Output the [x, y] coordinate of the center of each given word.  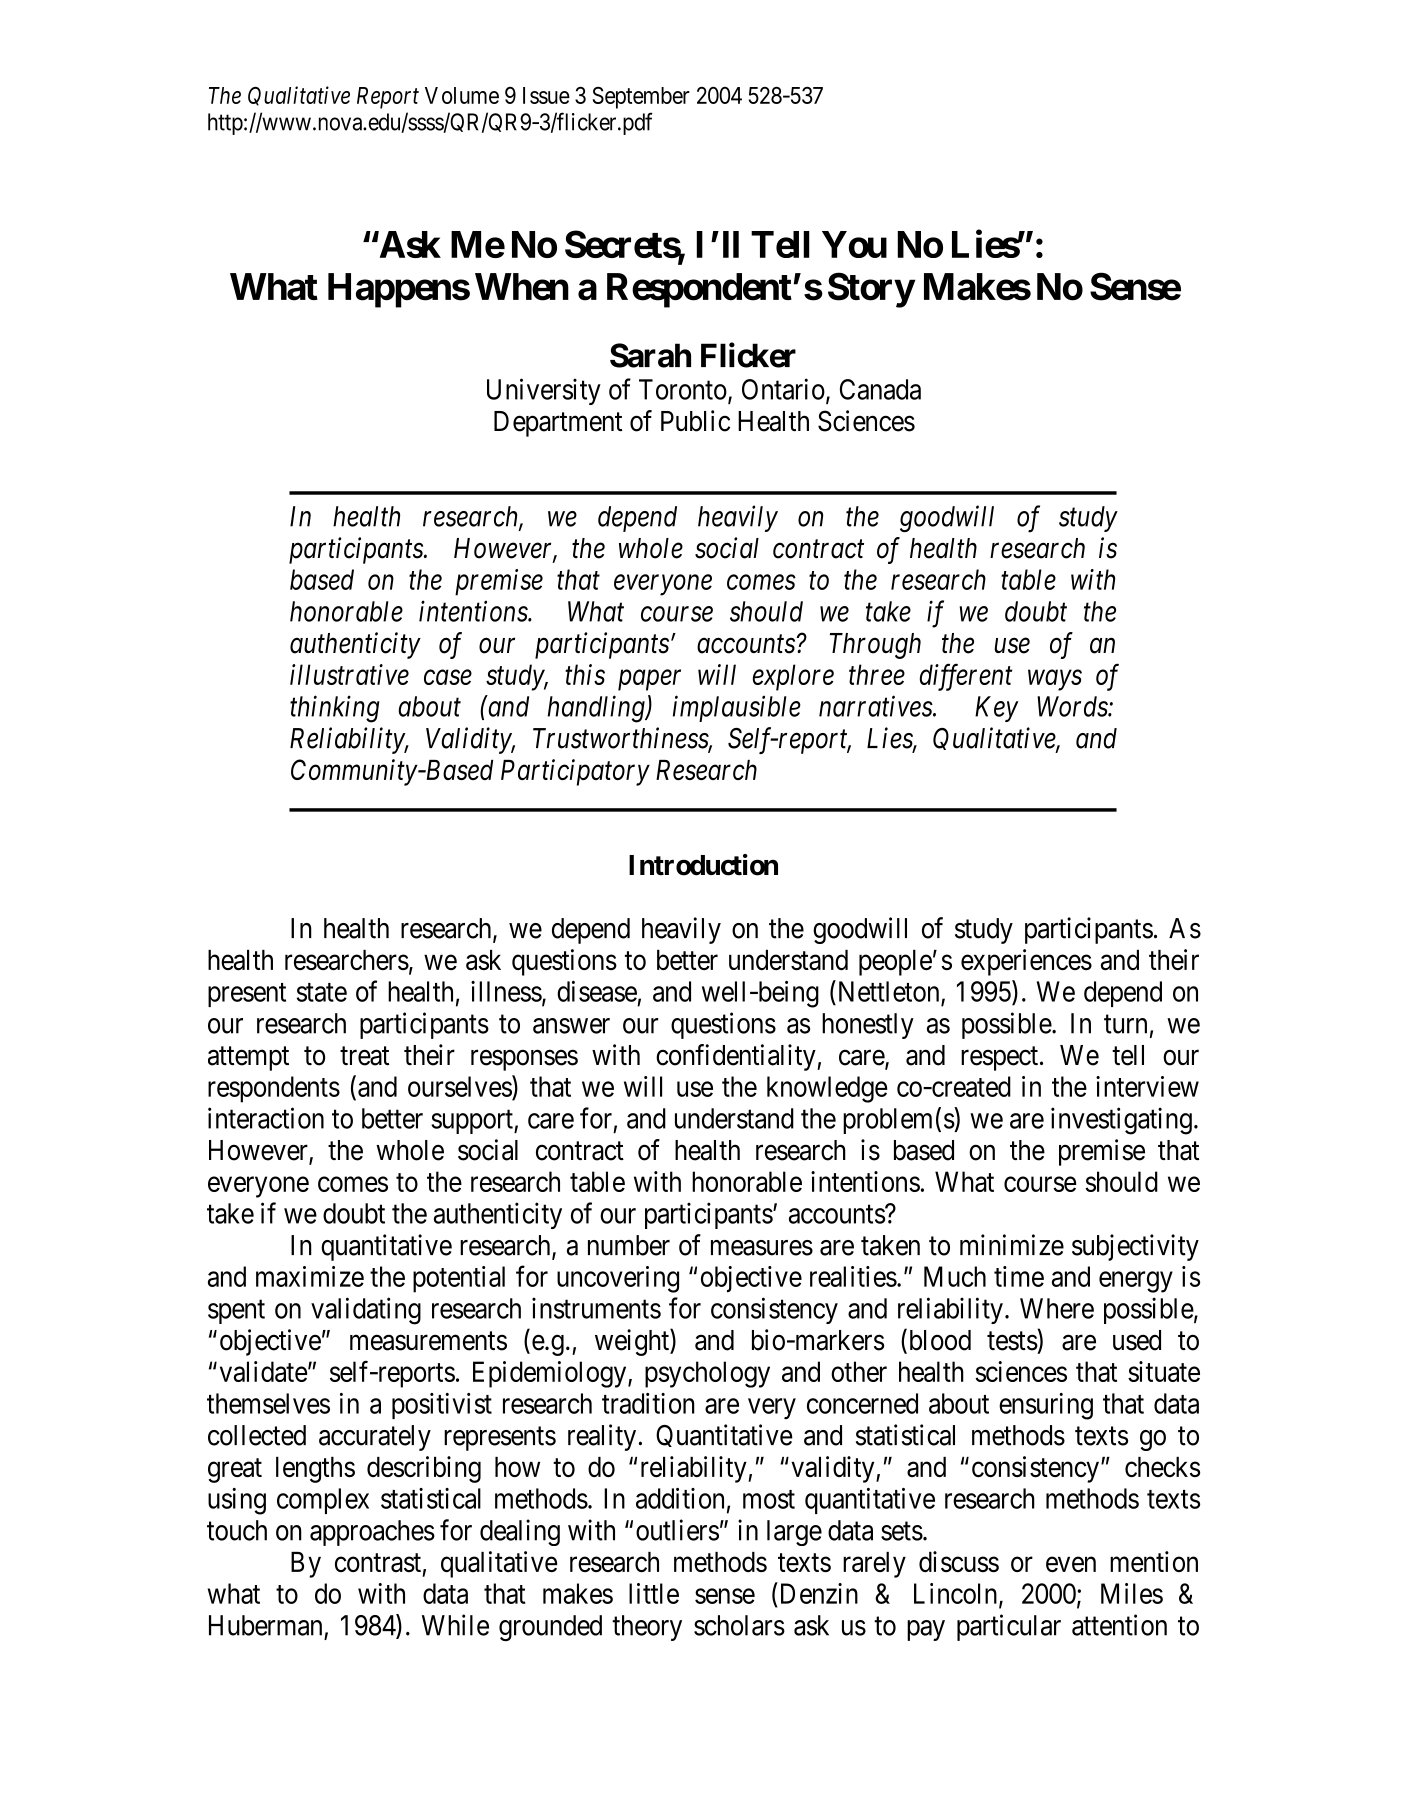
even [1071, 1564]
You [854, 244]
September [641, 98]
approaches [372, 1533]
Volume [462, 95]
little [654, 1593]
